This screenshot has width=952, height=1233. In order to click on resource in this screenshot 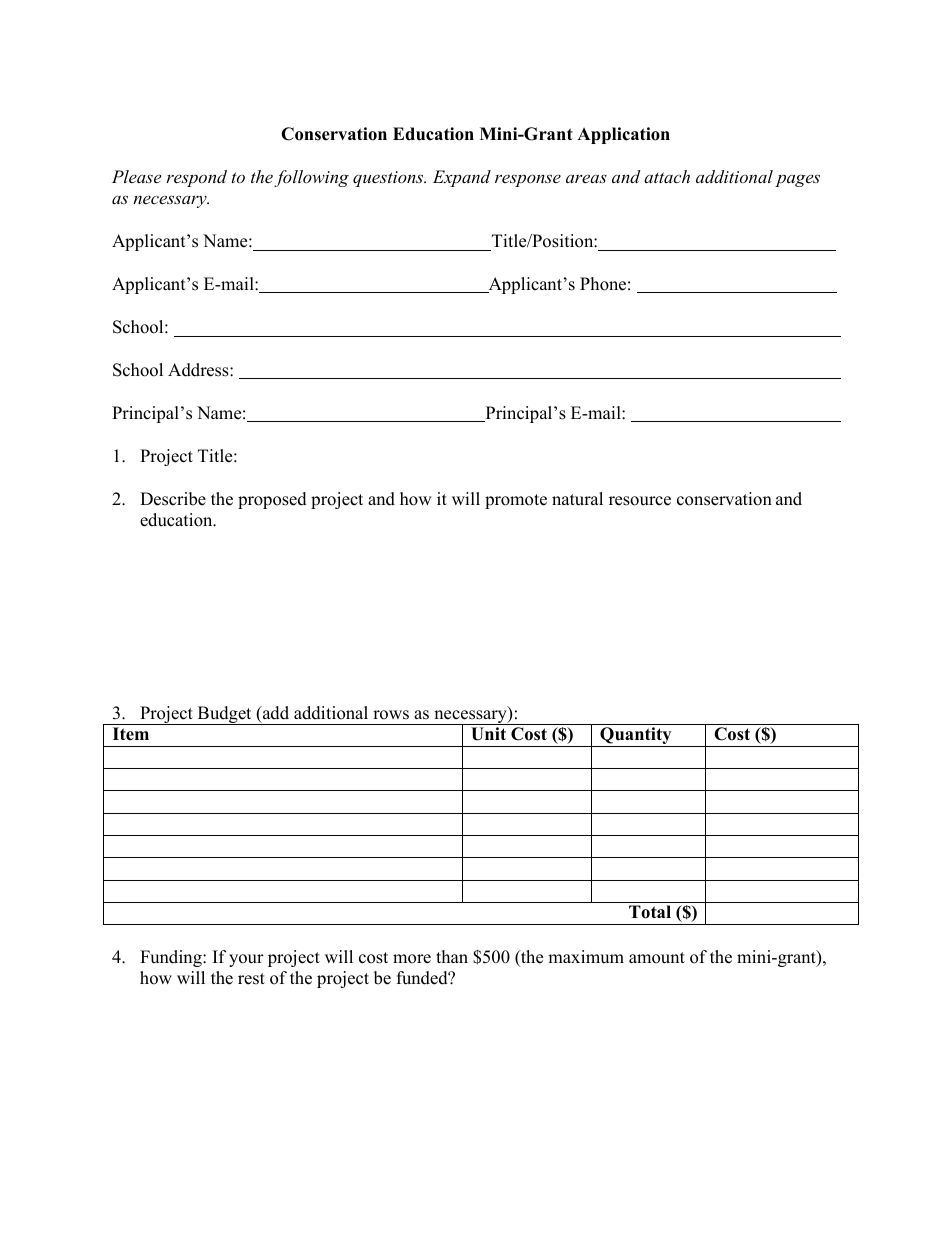, I will do `click(640, 501)`.
